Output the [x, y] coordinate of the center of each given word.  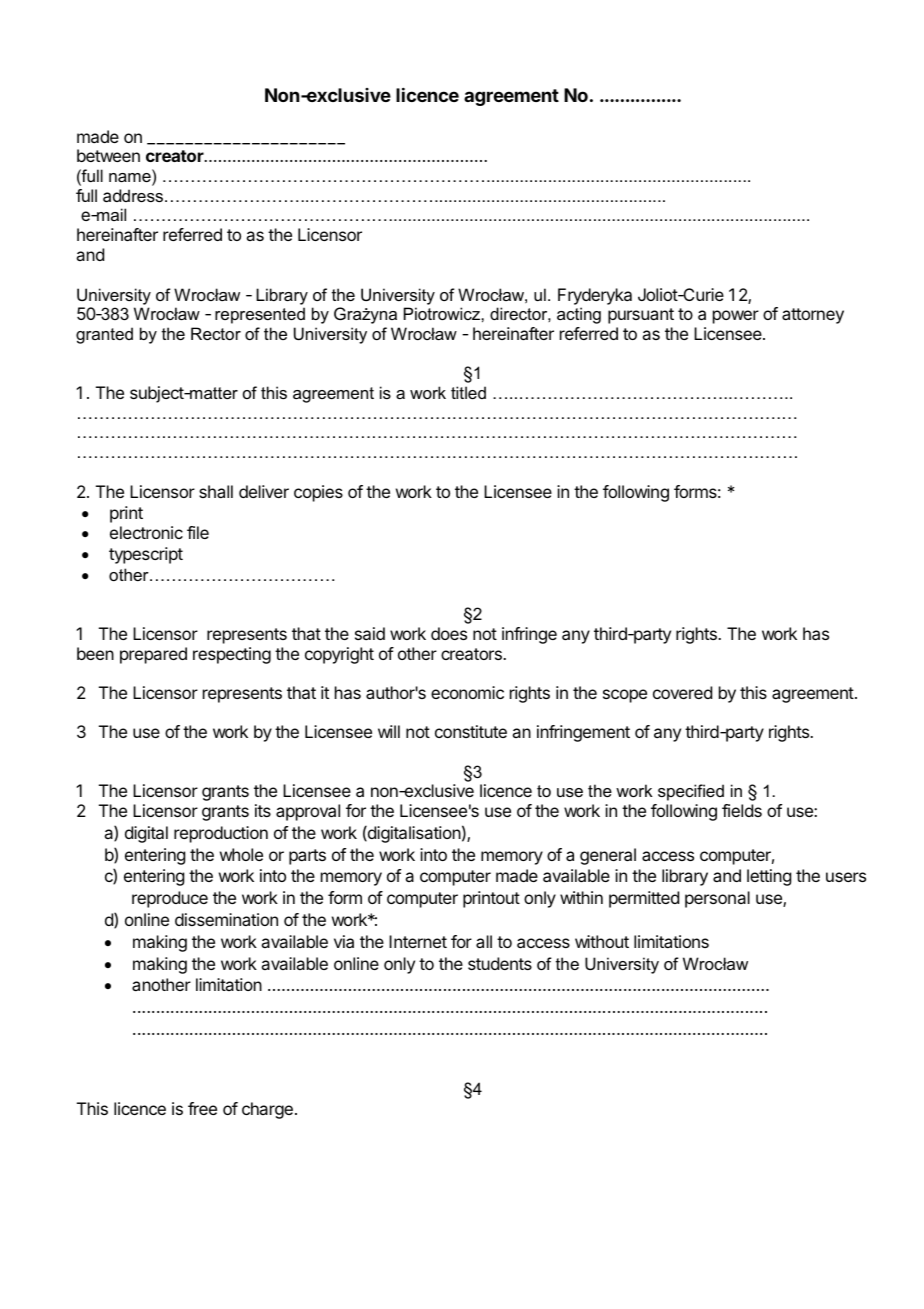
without [602, 941]
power [736, 317]
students [500, 963]
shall [216, 491]
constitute [471, 731]
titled [468, 392]
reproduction [221, 834]
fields [742, 810]
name [131, 179]
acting [579, 315]
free [202, 1108]
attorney [813, 316]
